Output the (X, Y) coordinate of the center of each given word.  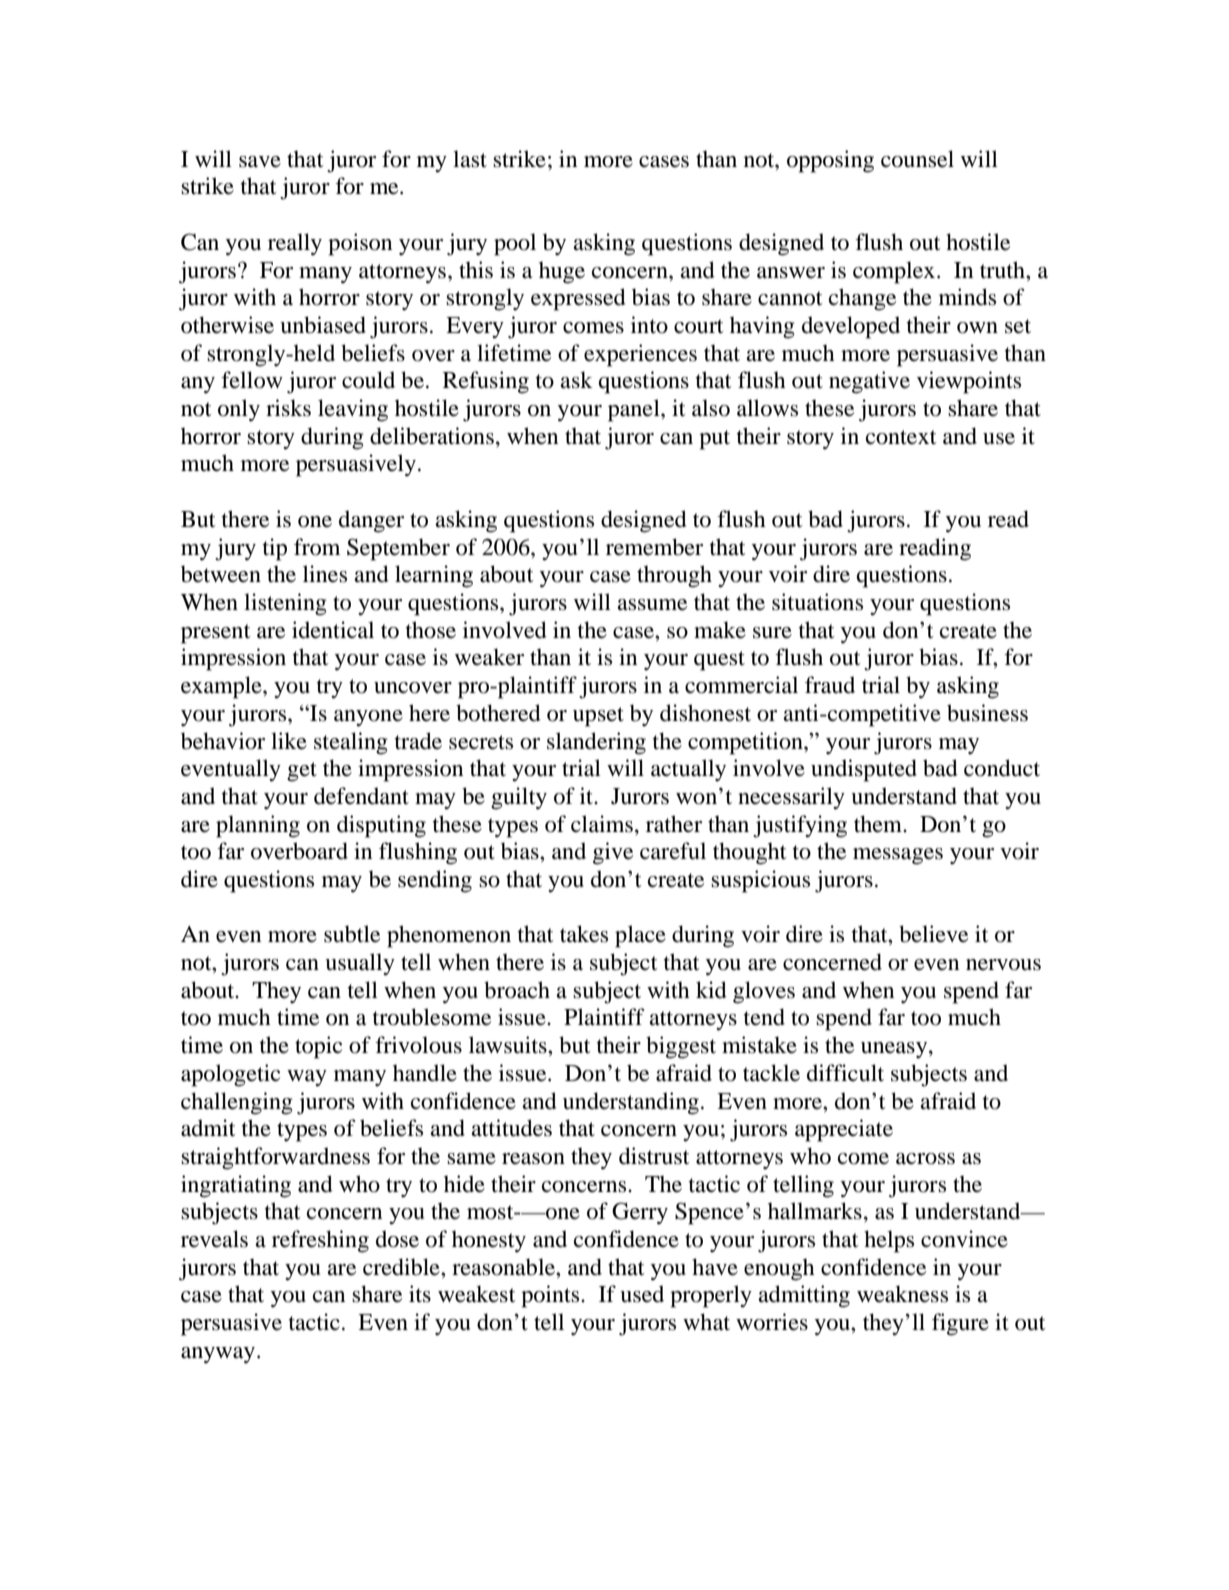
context (901, 437)
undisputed (864, 770)
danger (371, 521)
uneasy (895, 1050)
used (642, 1294)
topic (318, 1047)
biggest (681, 1047)
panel (635, 410)
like (289, 741)
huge (562, 272)
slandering (596, 743)
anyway (219, 1355)
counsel (917, 159)
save (260, 162)
